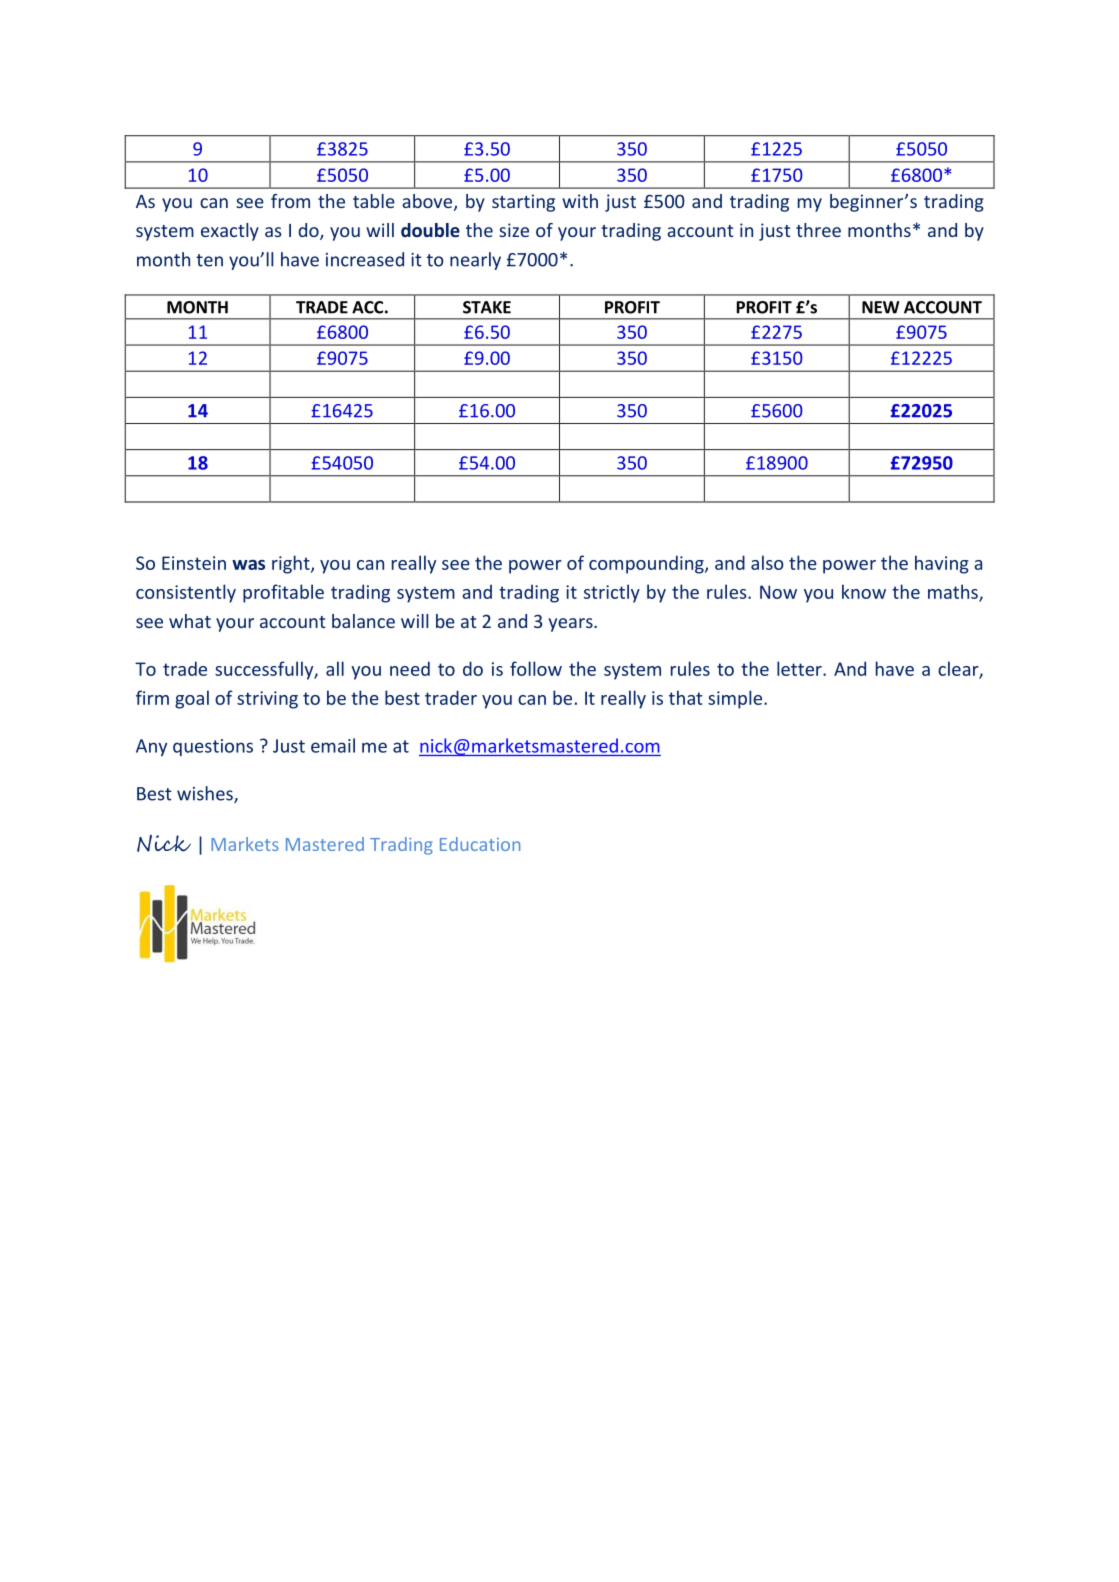 Image resolution: width=1119 pixels, height=1582 pixels. Describe the element at coordinates (230, 232) in the screenshot. I see `exactly` at that location.
